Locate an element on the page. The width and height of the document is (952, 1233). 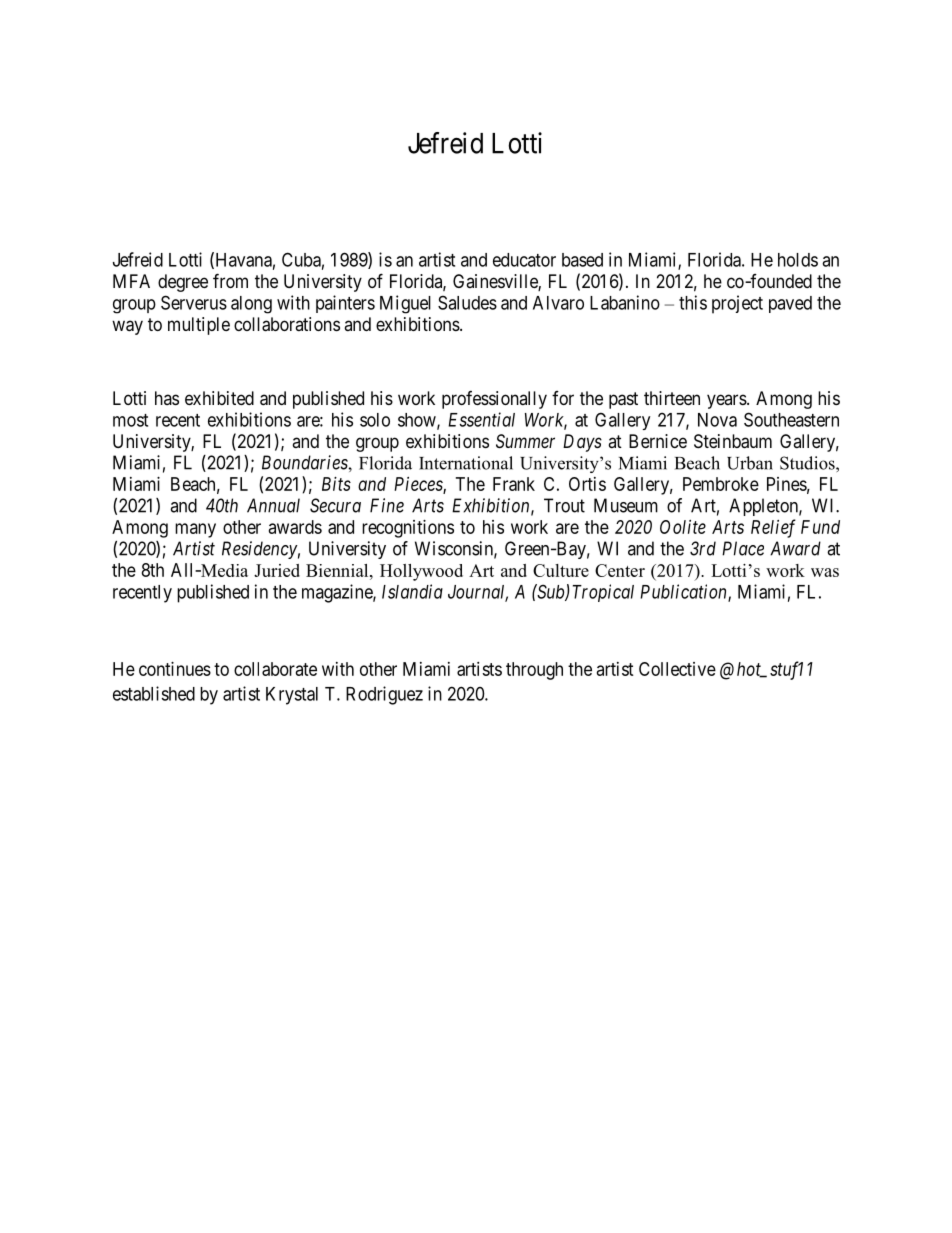
from is located at coordinates (230, 280).
